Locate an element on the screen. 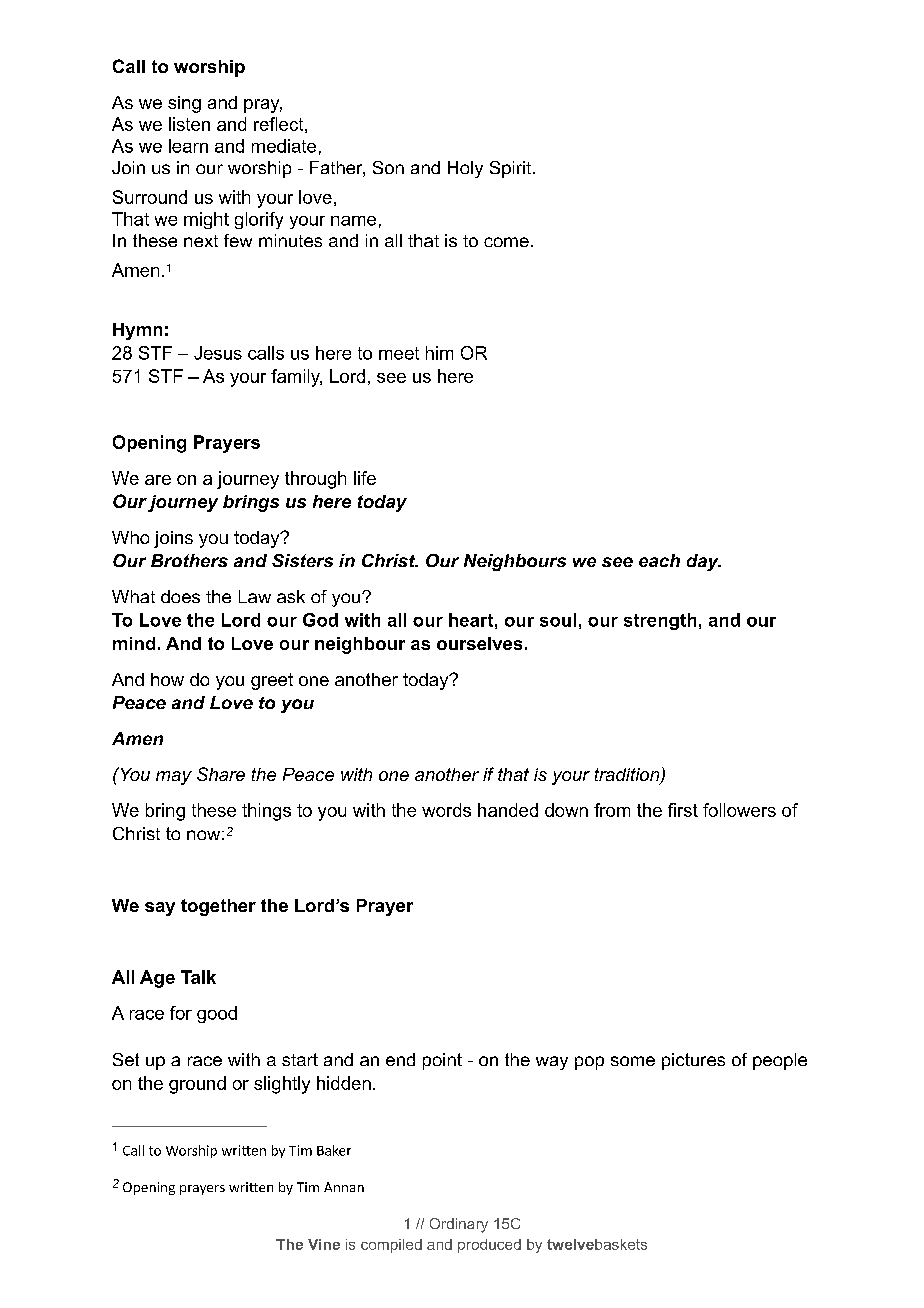 The height and width of the screenshot is (1308, 924). Ordinary is located at coordinates (459, 1225).
